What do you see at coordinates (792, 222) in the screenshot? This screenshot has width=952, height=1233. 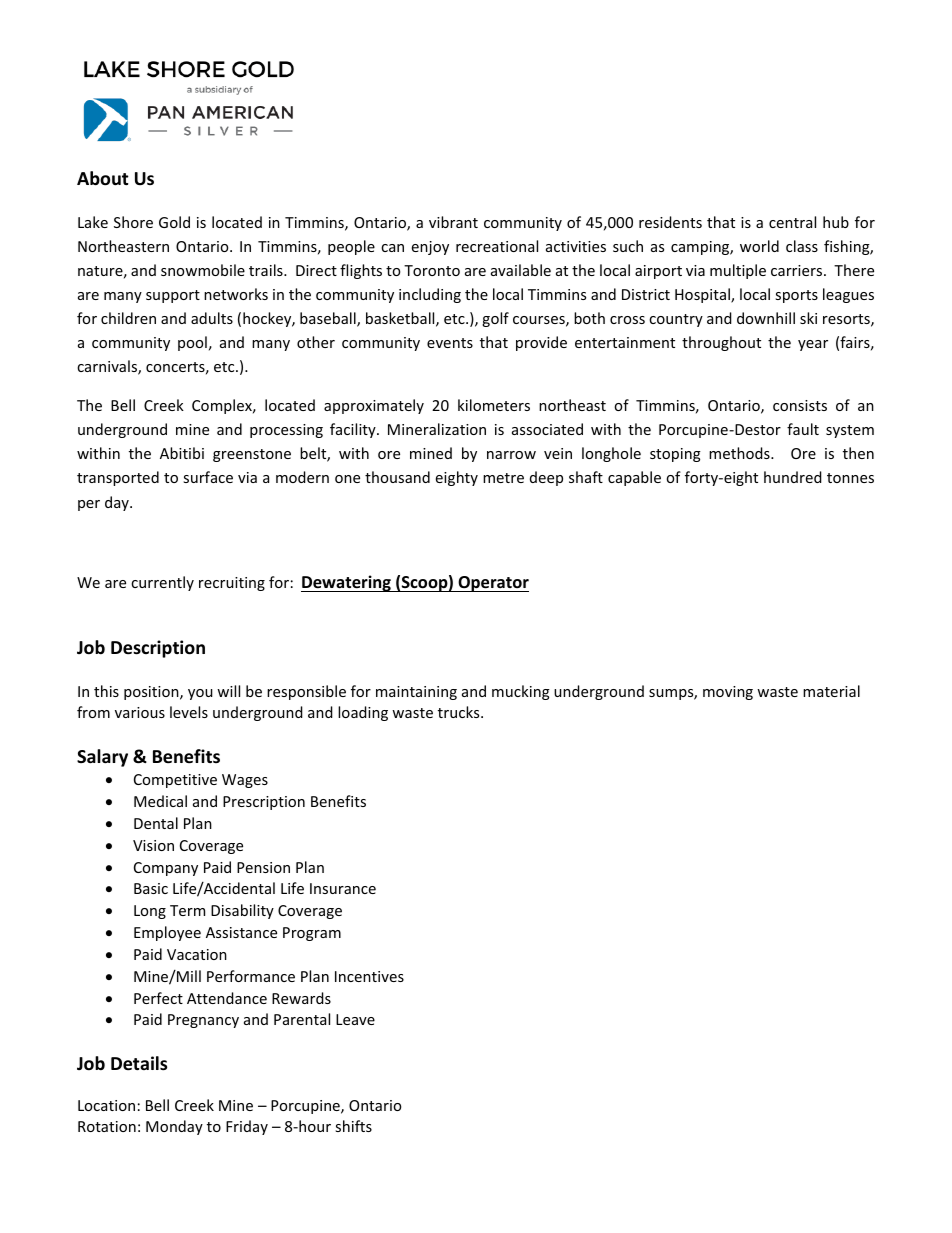 I see `central` at bounding box center [792, 222].
